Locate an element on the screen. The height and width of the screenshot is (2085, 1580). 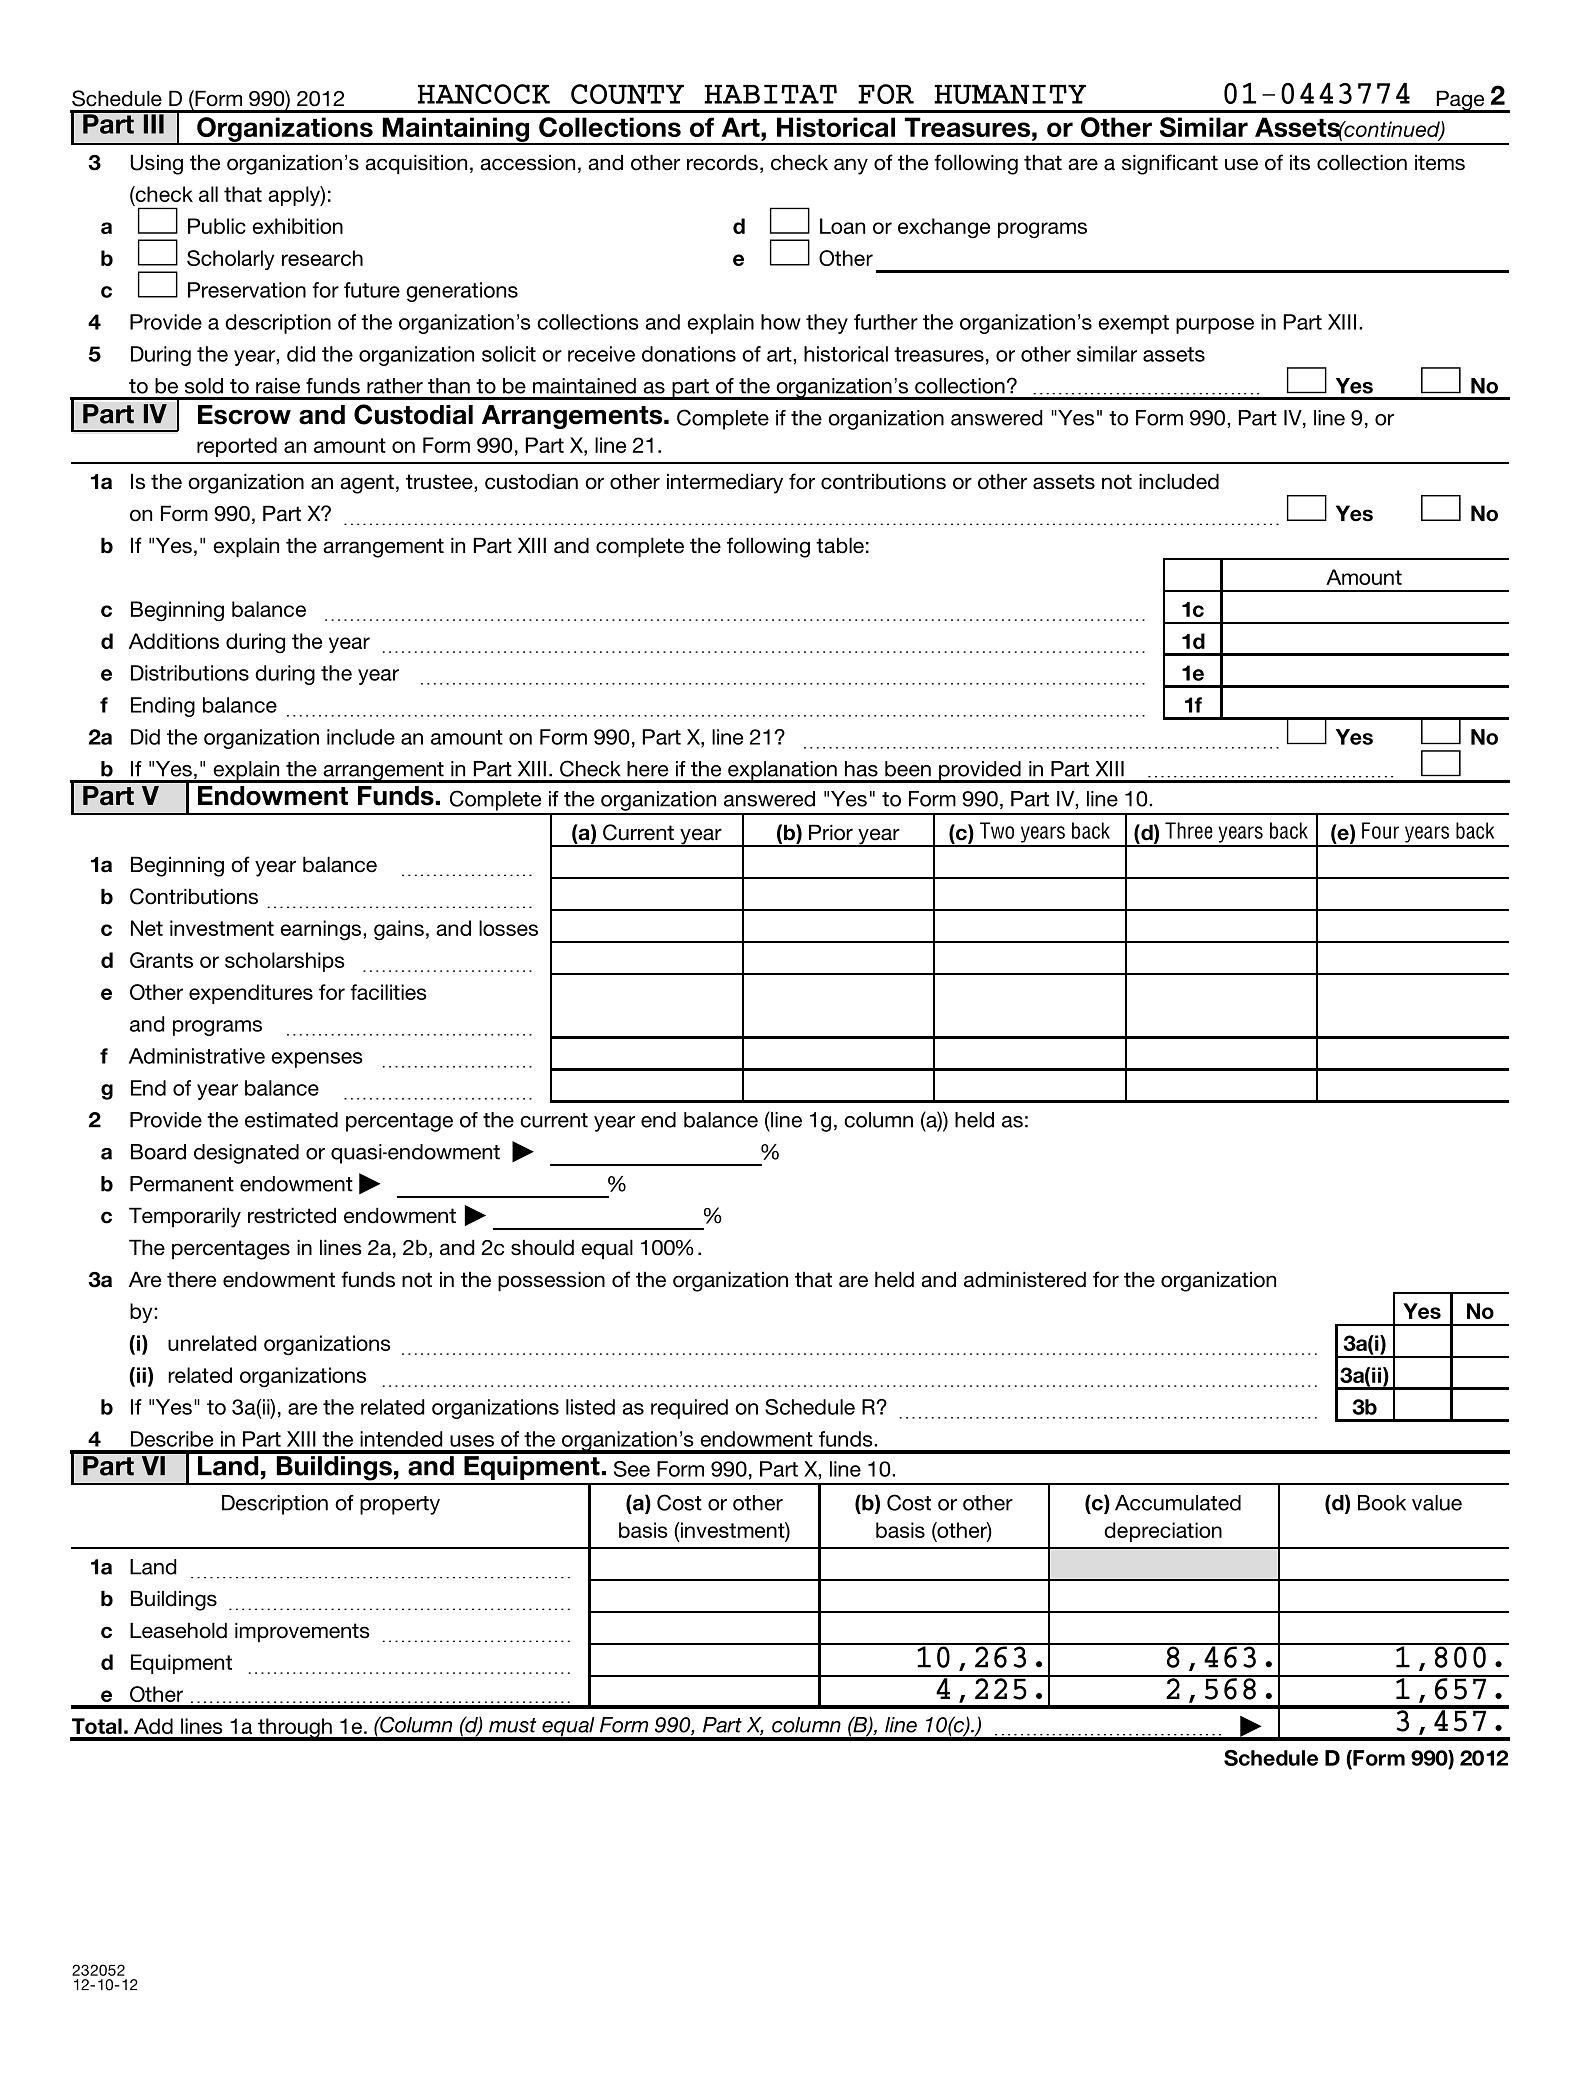
depreciation is located at coordinates (1163, 1532).
